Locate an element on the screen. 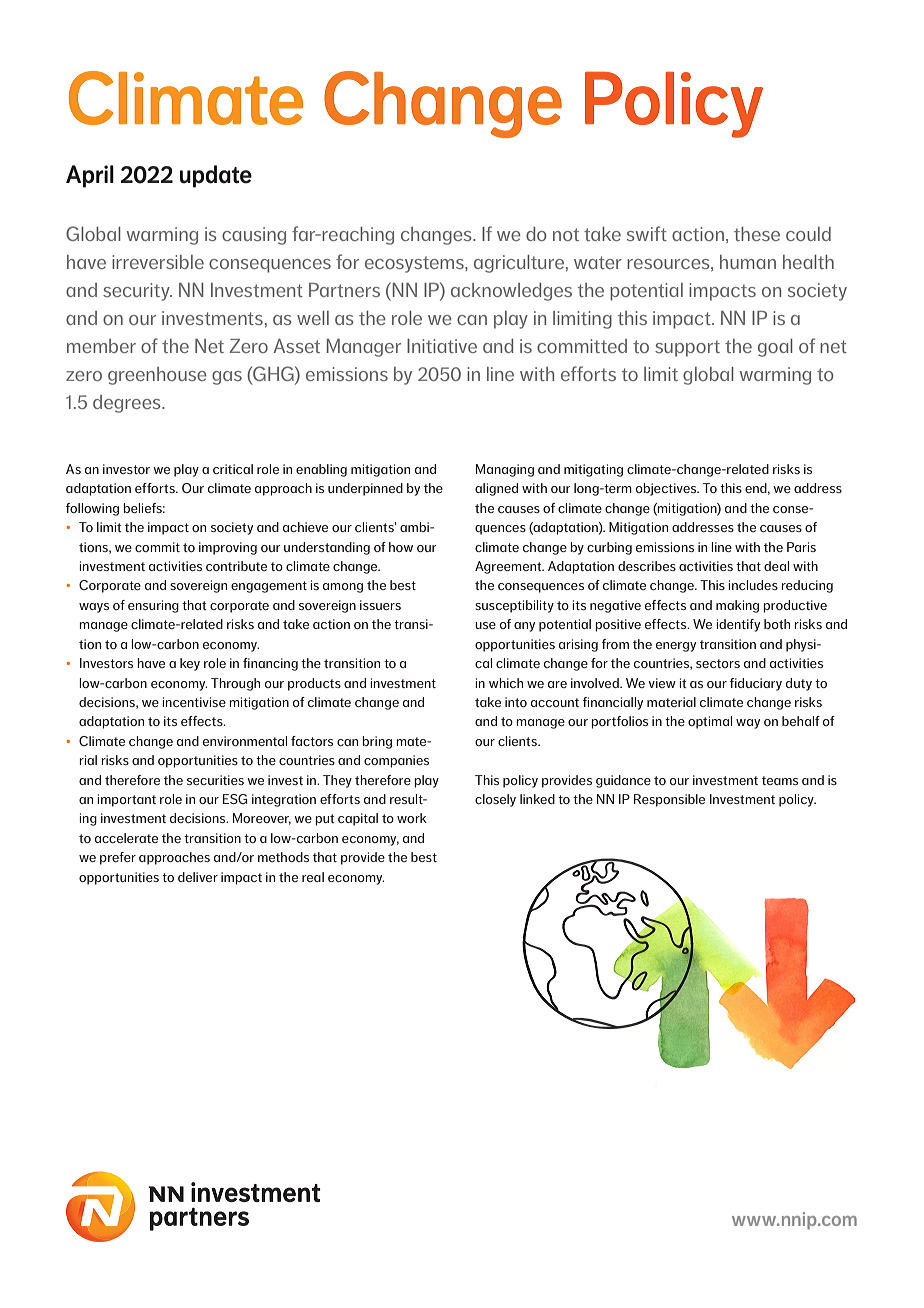 This screenshot has height=1308, width=924. not is located at coordinates (566, 234).
